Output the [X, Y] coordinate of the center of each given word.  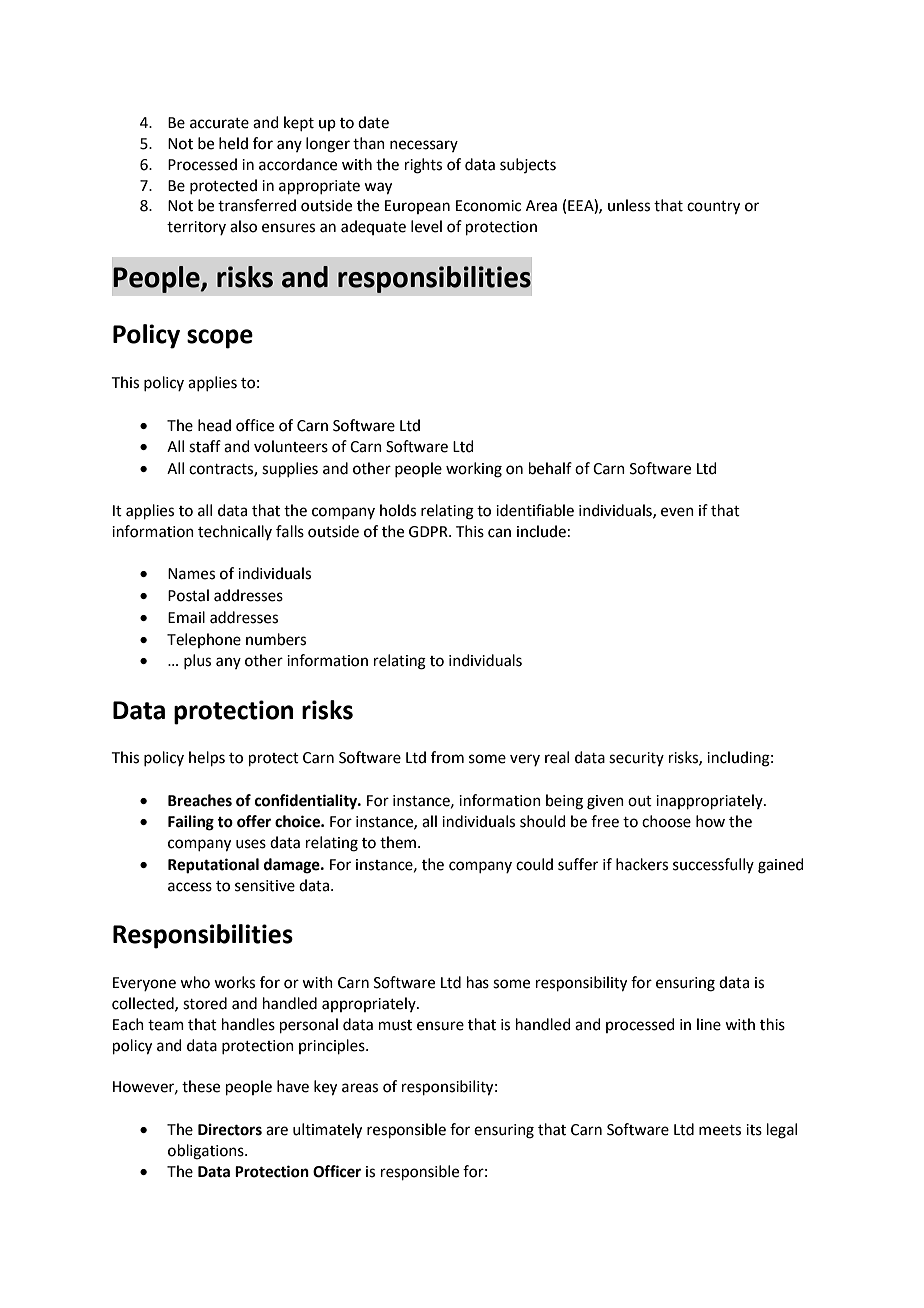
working [474, 470]
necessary [424, 146]
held [233, 143]
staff [205, 446]
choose [666, 821]
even [677, 512]
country [713, 208]
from [447, 757]
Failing [191, 823]
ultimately [327, 1131]
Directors [230, 1129]
